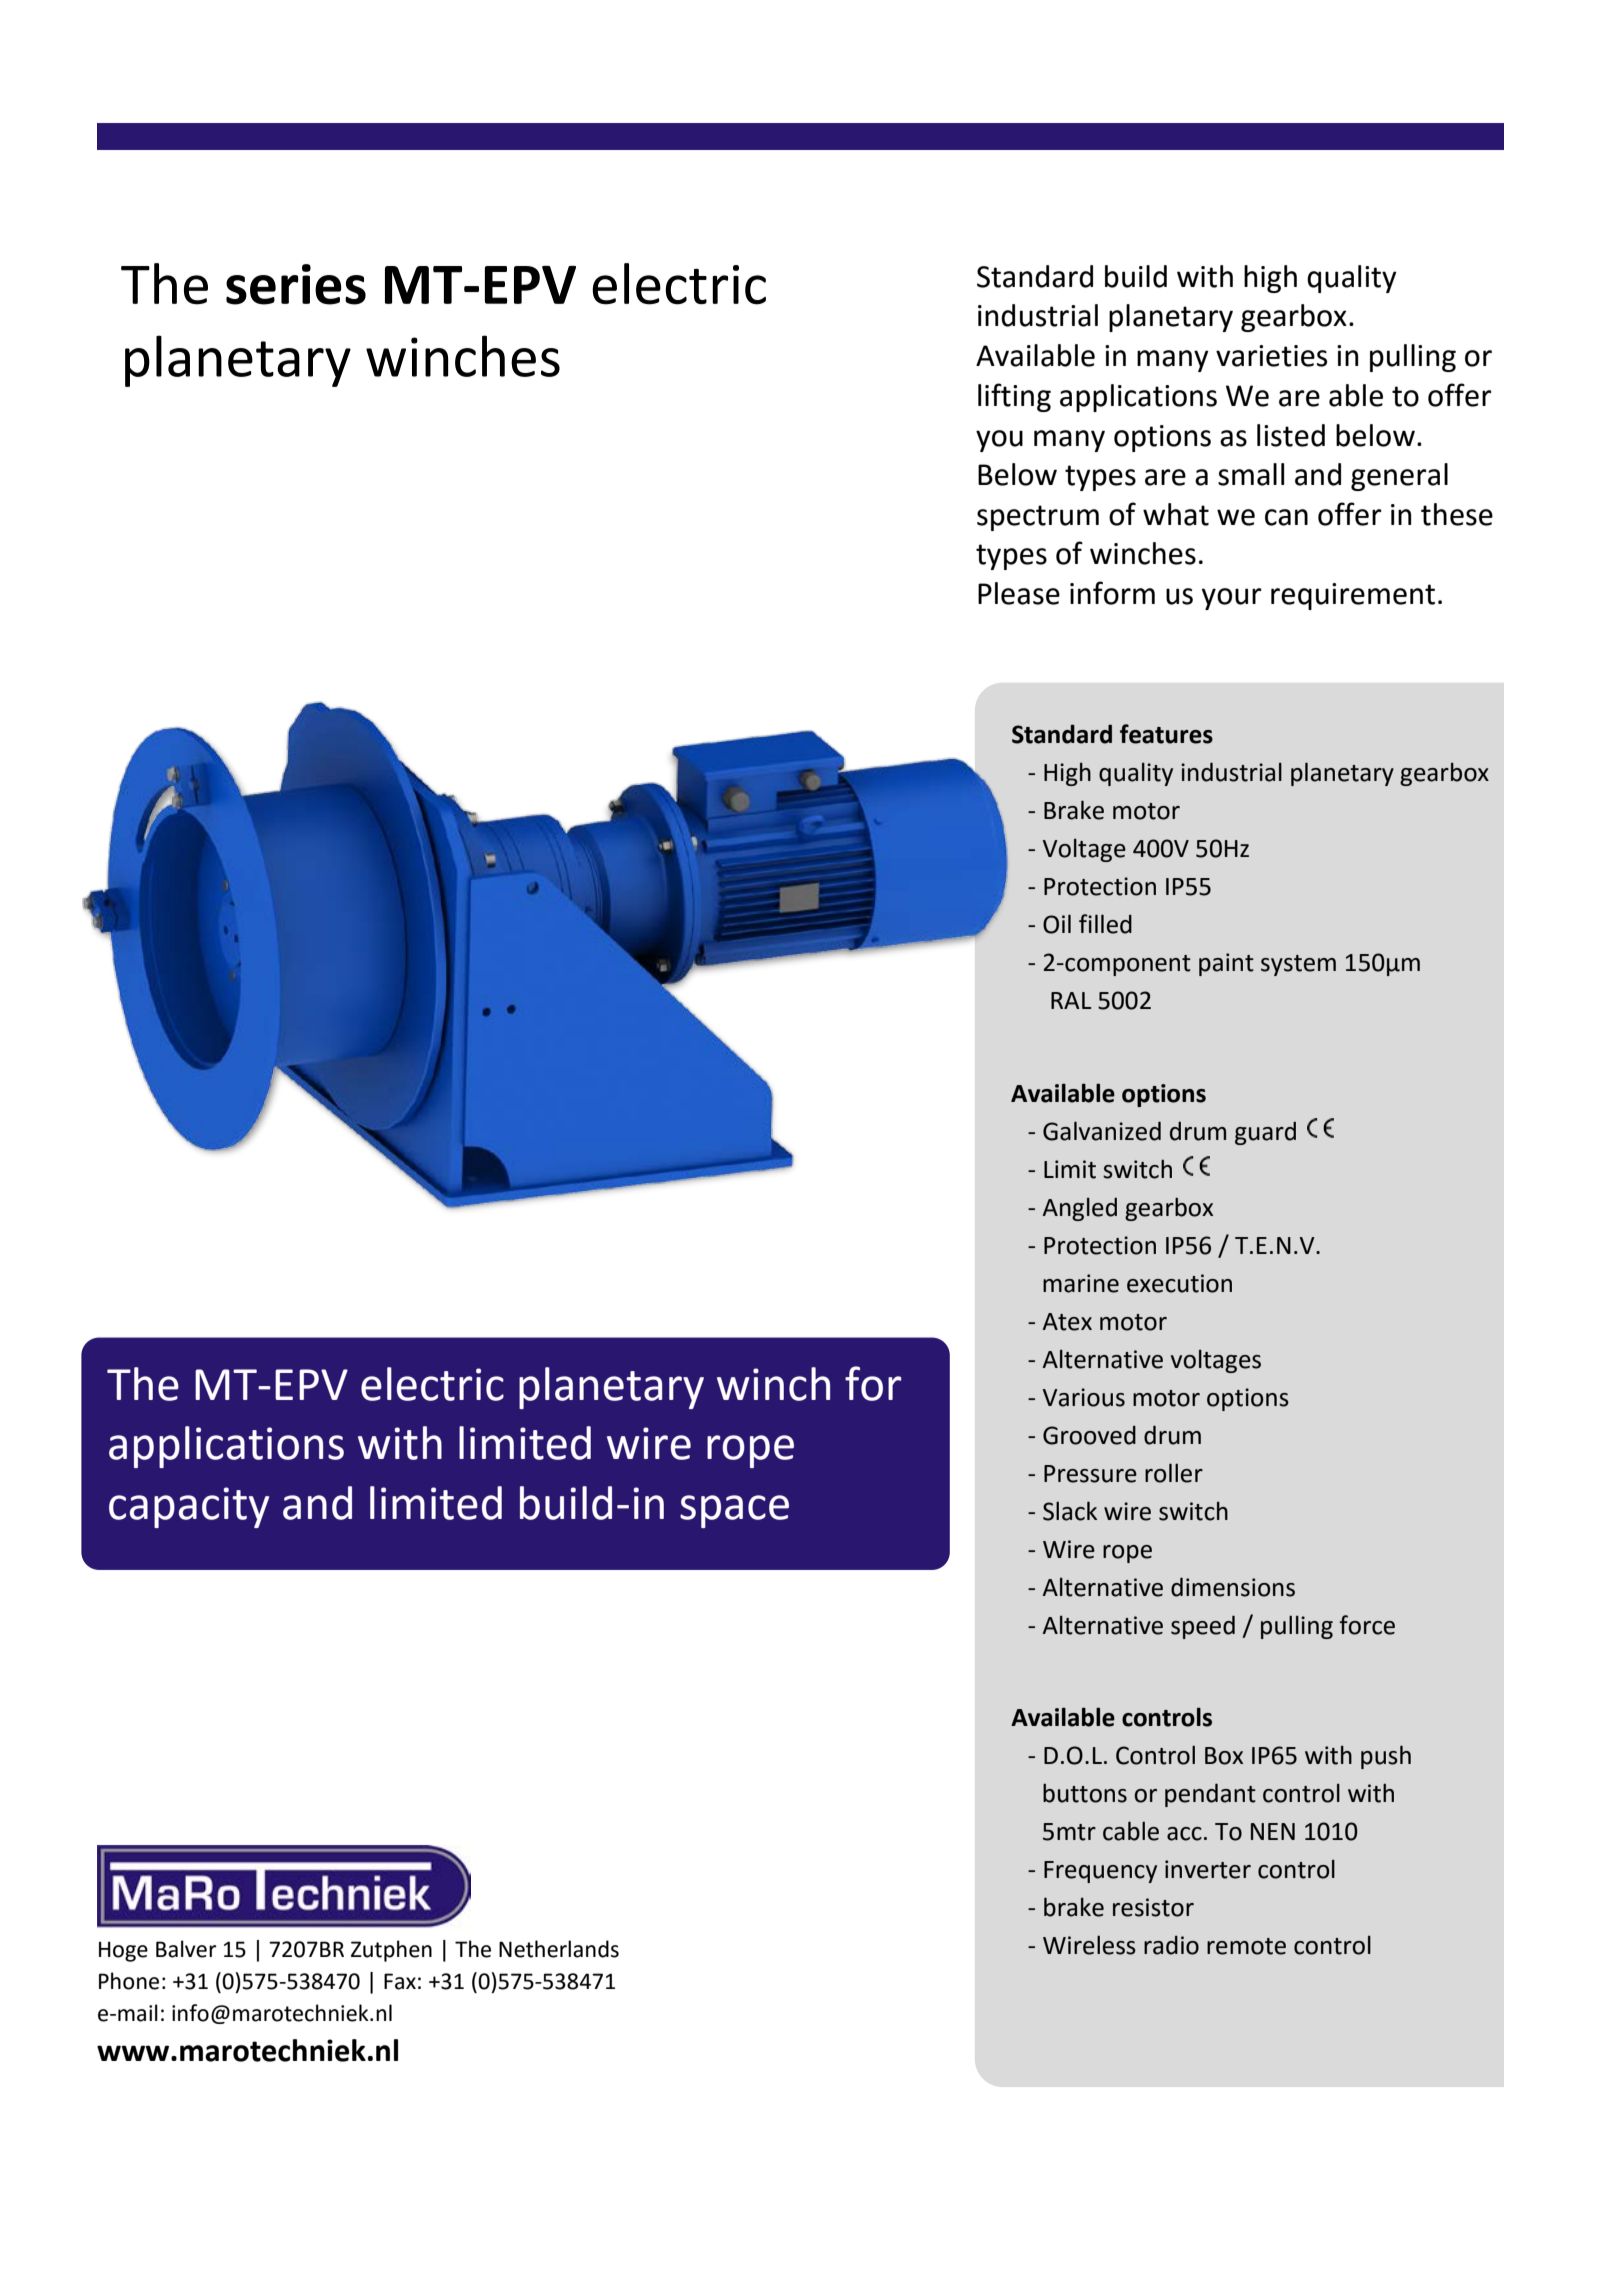 The image size is (1612, 2280). Describe the element at coordinates (1298, 965) in the image. I see `system` at that location.
